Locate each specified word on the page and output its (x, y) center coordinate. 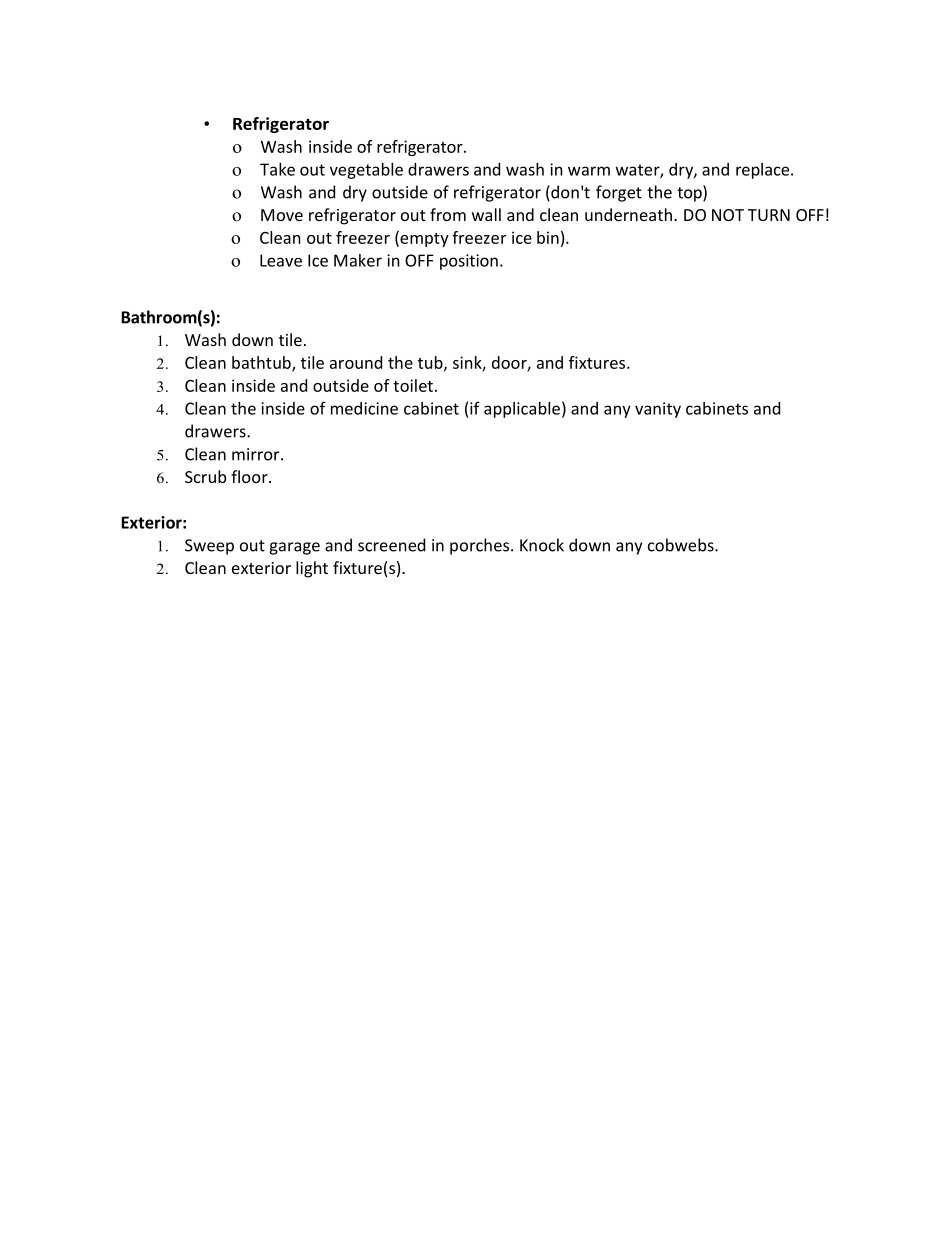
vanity (658, 410)
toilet (413, 385)
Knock (542, 545)
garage (294, 548)
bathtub (262, 363)
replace (764, 171)
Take (277, 169)
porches (481, 546)
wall (486, 214)
